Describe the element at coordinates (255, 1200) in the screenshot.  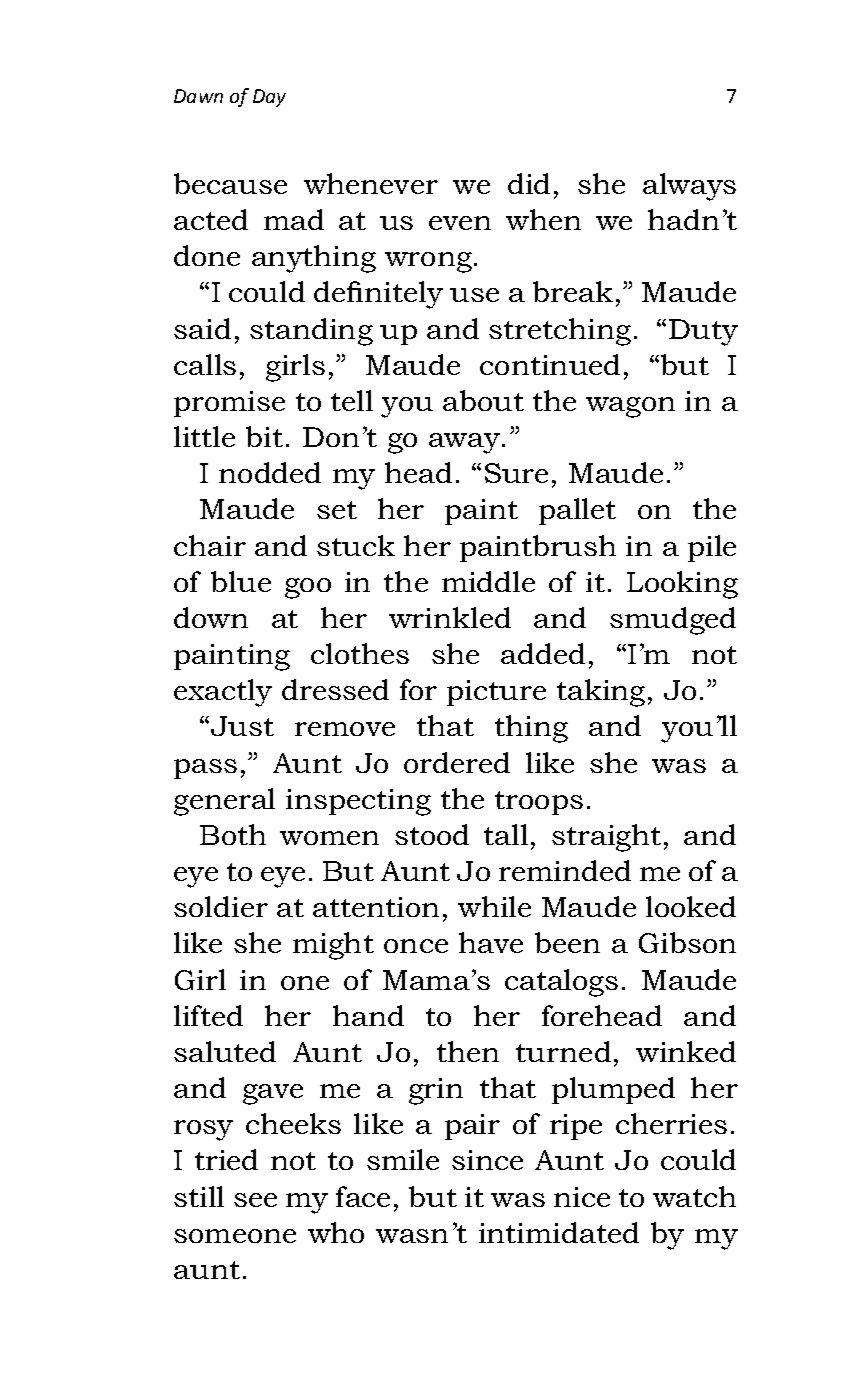
I see `see` at that location.
